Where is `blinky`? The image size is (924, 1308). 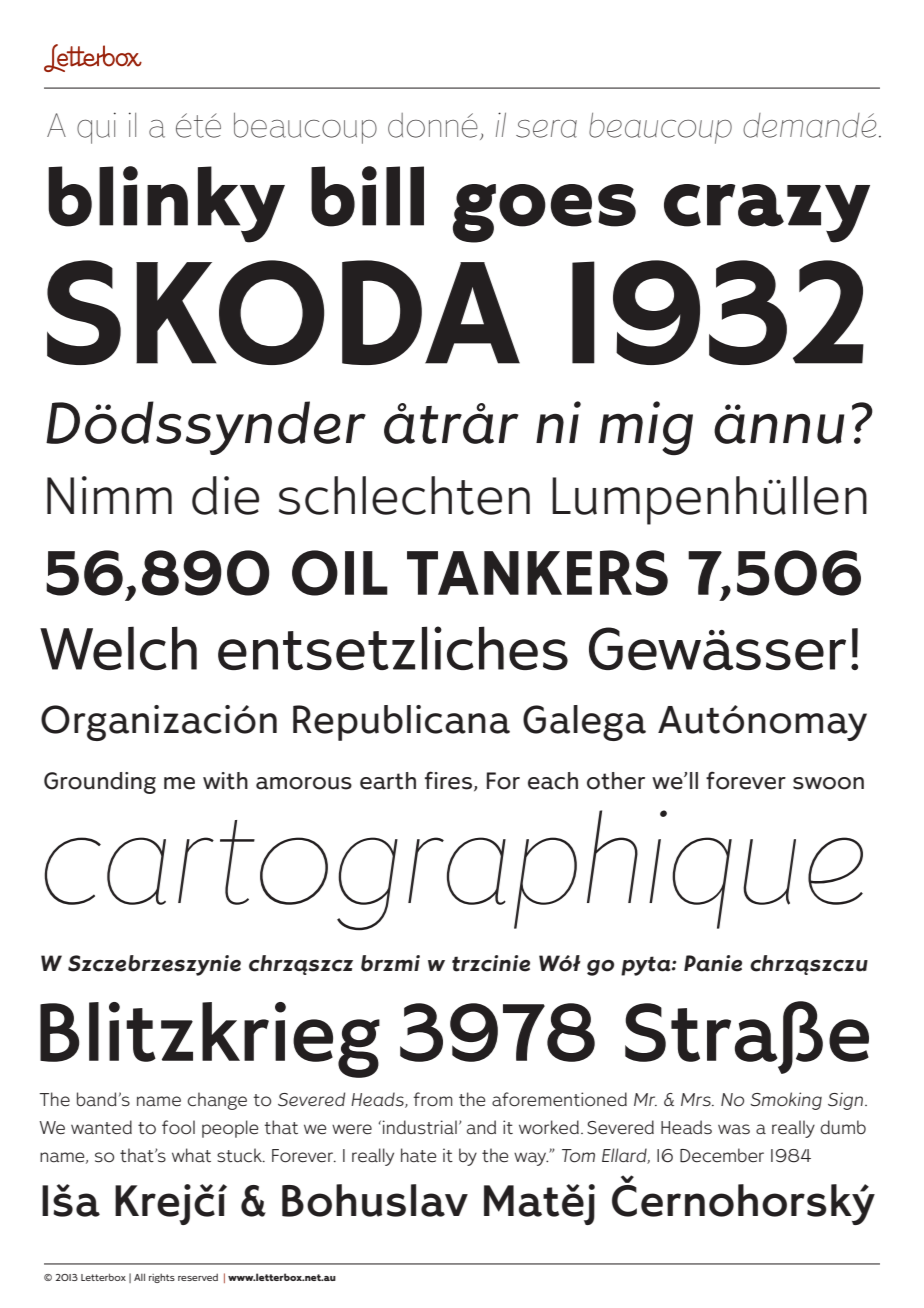
blinky is located at coordinates (166, 204).
